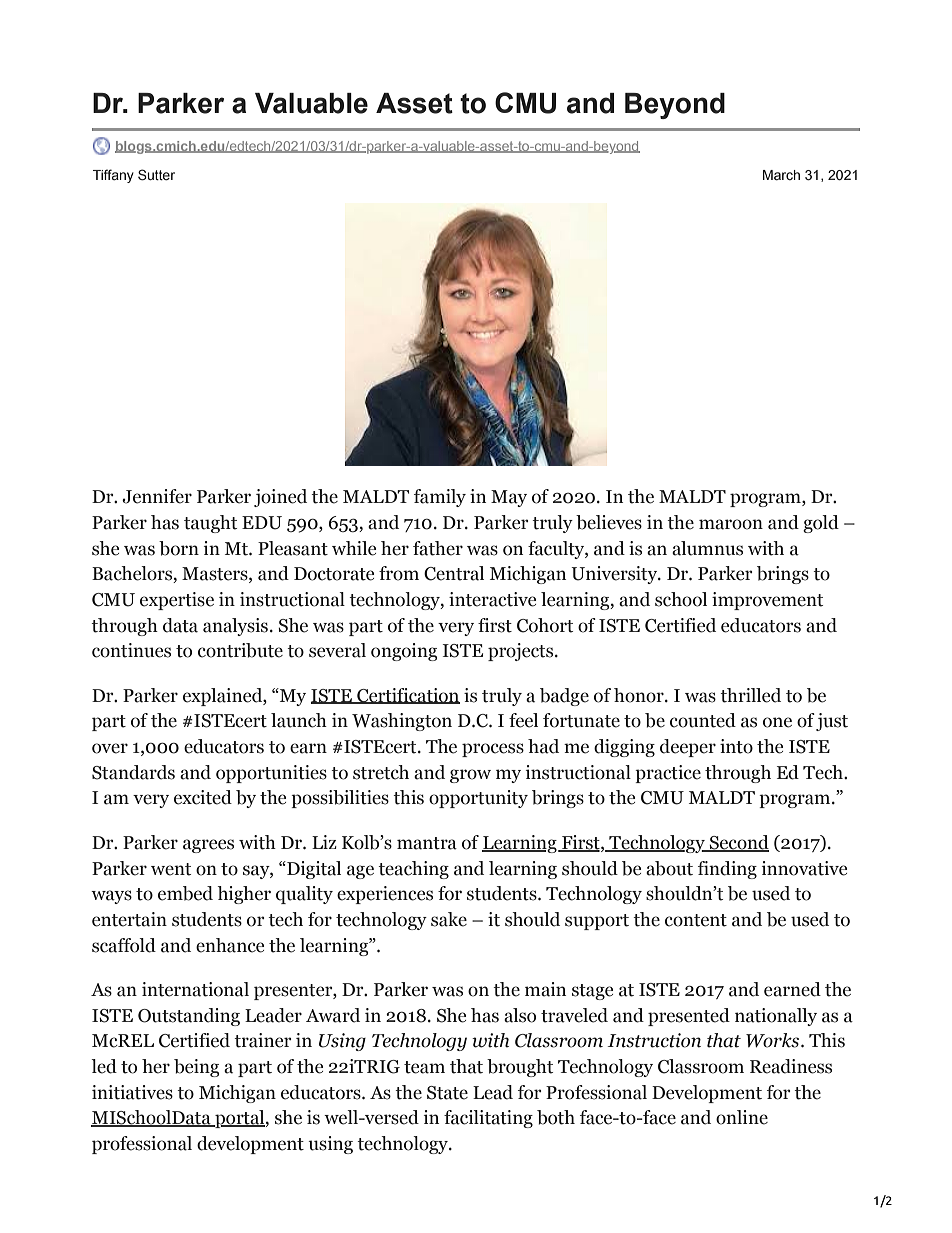  Describe the element at coordinates (522, 652) in the page. I see `projects` at that location.
